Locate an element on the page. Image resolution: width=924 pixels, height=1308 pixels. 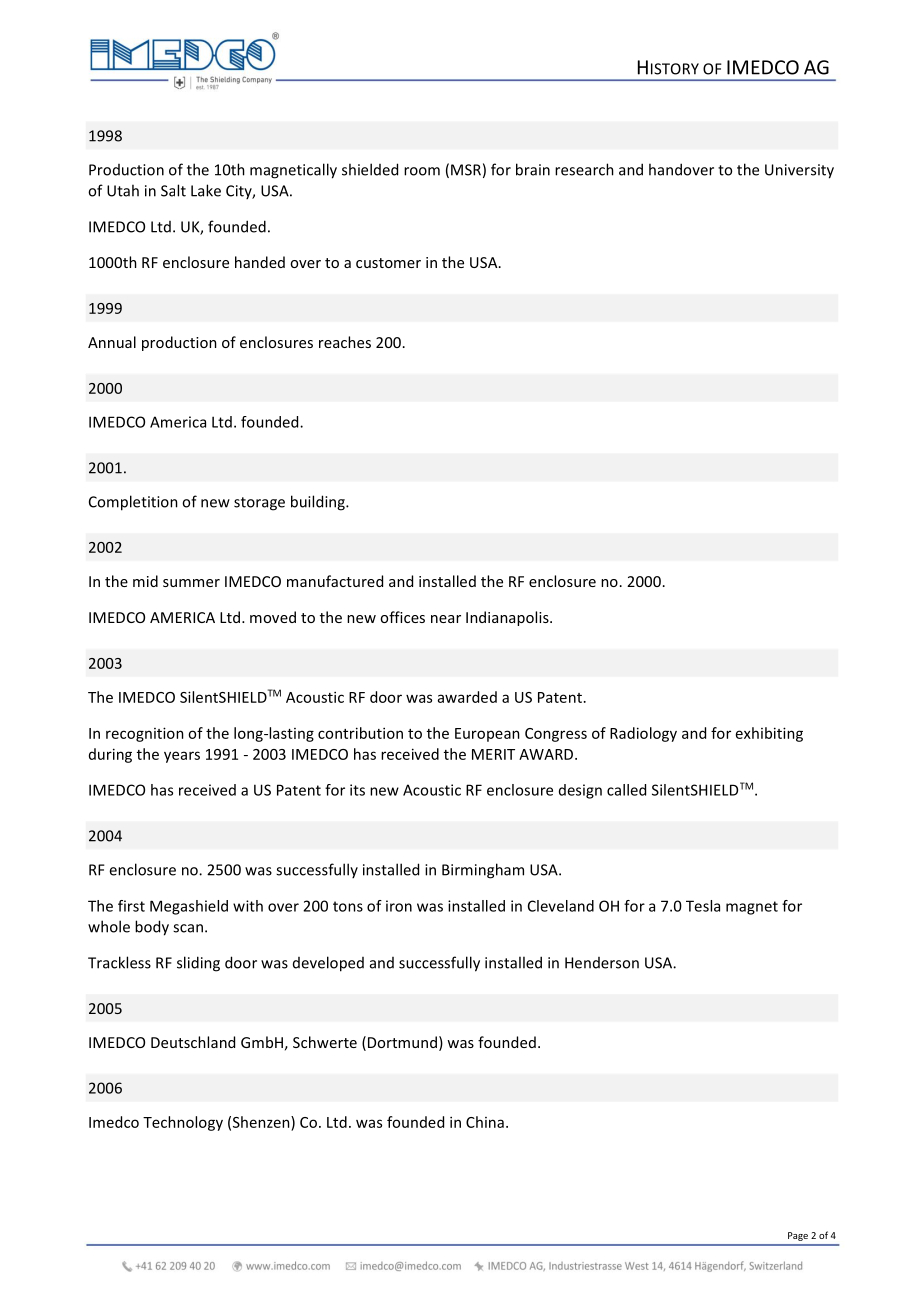
University is located at coordinates (799, 171).
